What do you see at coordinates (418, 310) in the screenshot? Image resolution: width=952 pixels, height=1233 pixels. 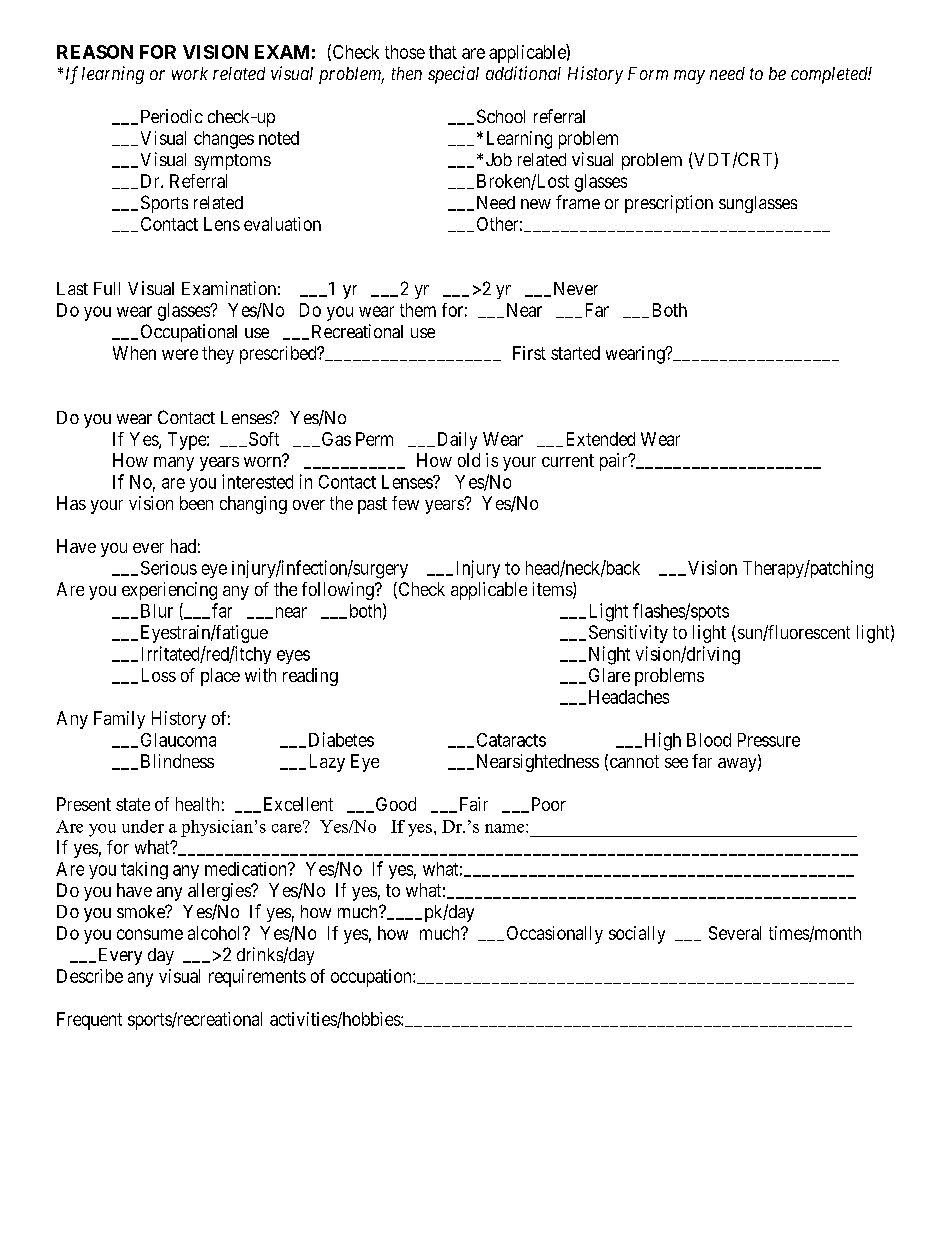 I see `them` at bounding box center [418, 310].
